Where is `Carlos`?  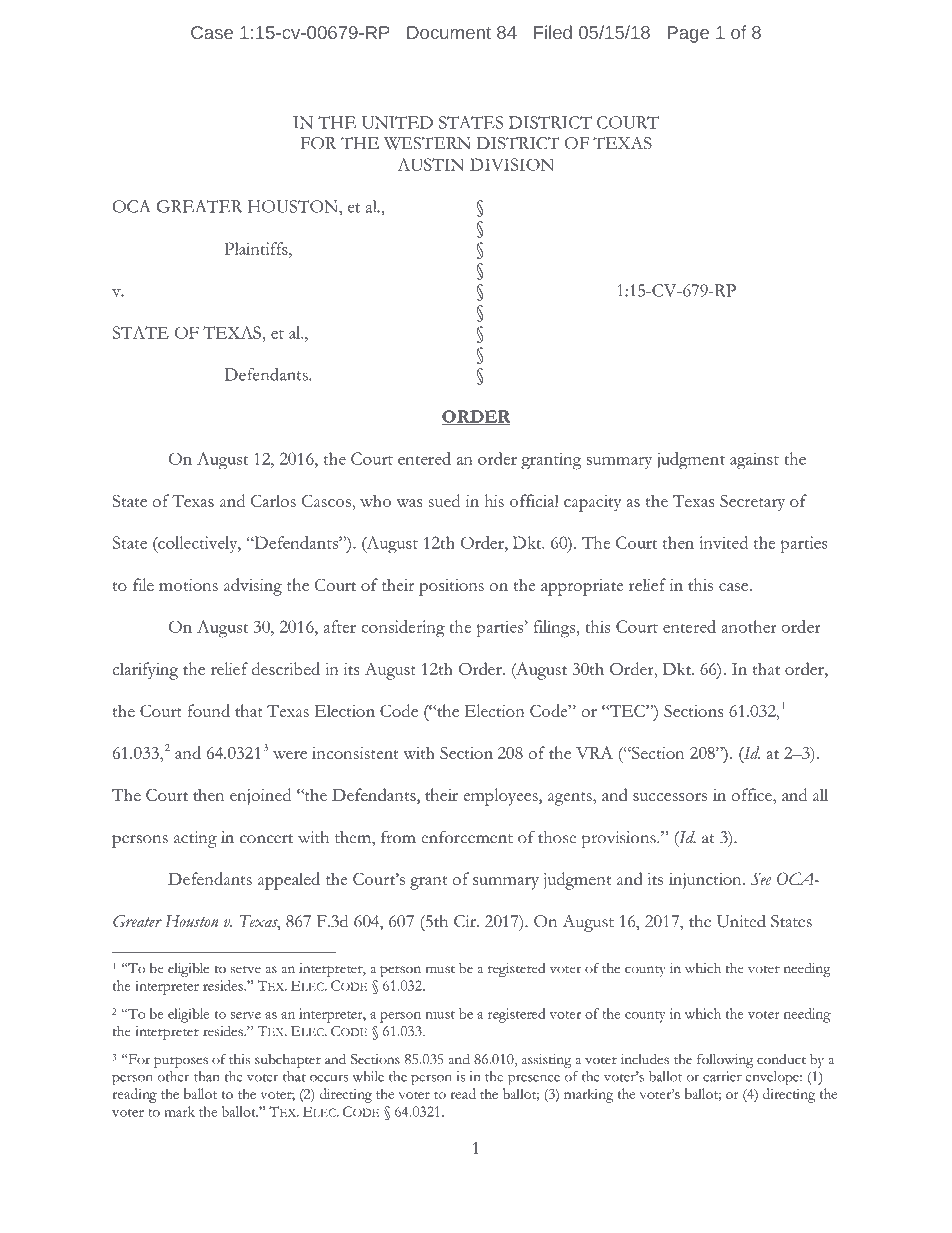 Carlos is located at coordinates (273, 500).
